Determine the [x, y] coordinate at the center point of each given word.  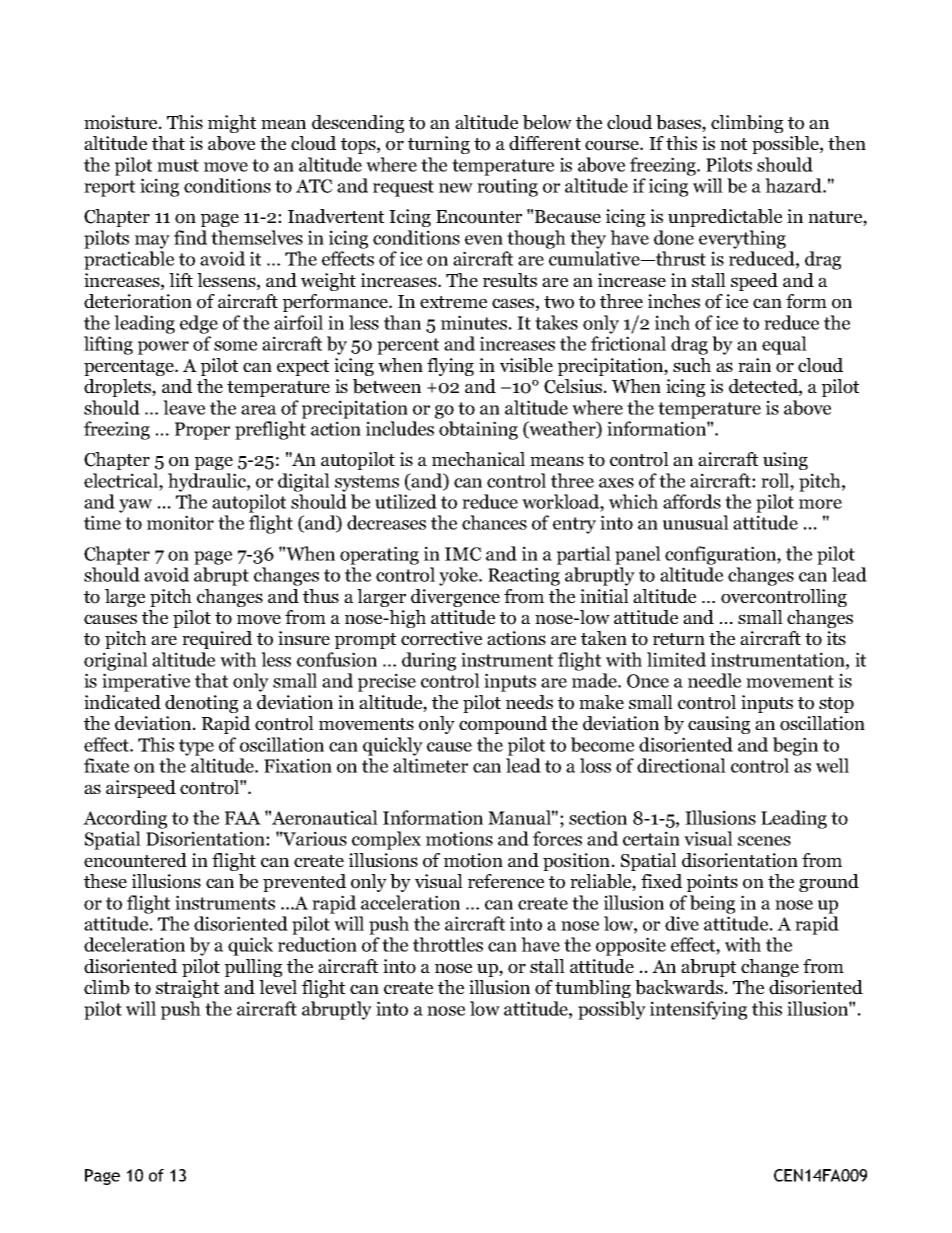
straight [187, 989]
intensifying [698, 1010]
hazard [794, 185]
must [178, 165]
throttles [448, 944]
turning [439, 145]
